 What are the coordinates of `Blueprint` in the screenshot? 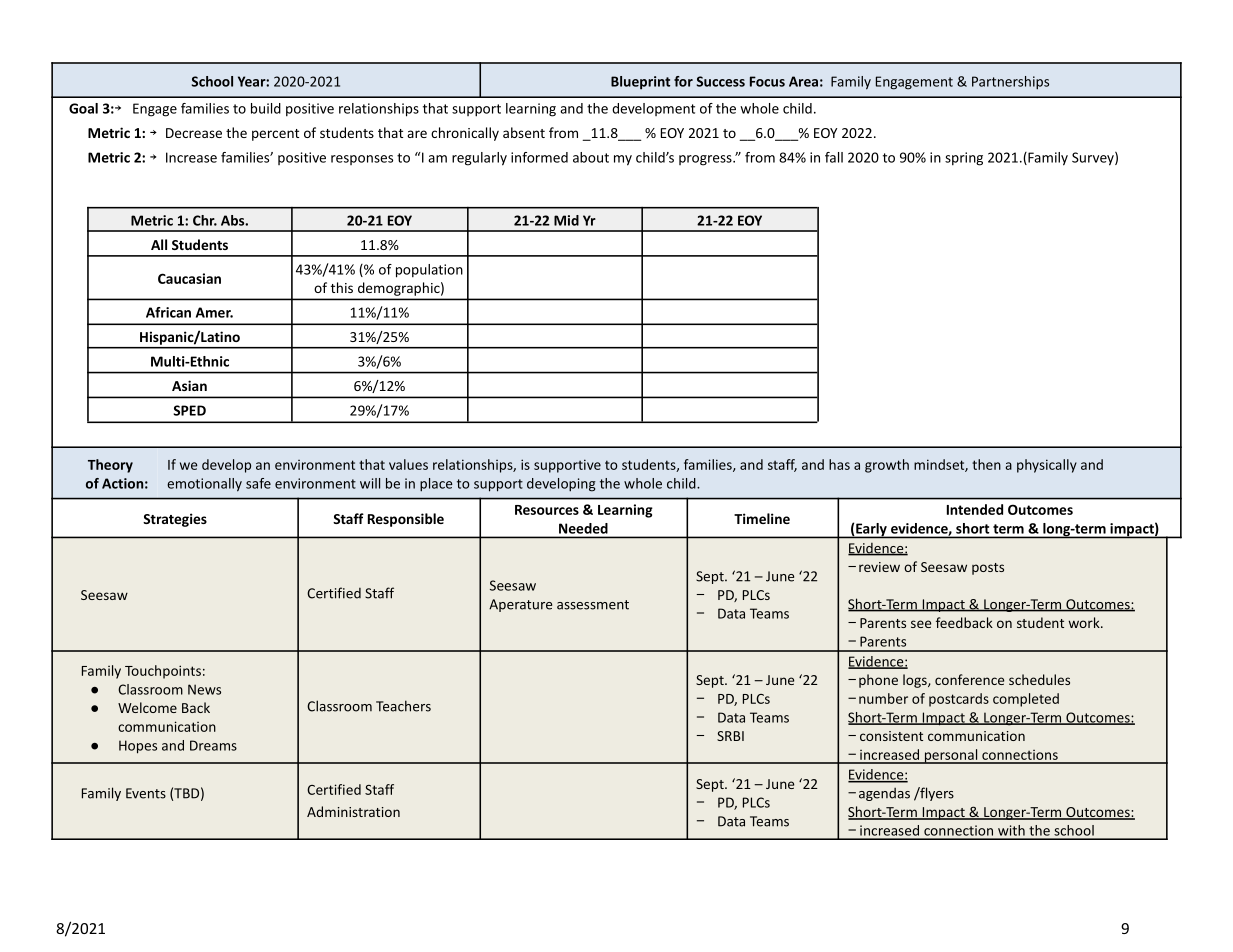 It's located at (640, 83).
